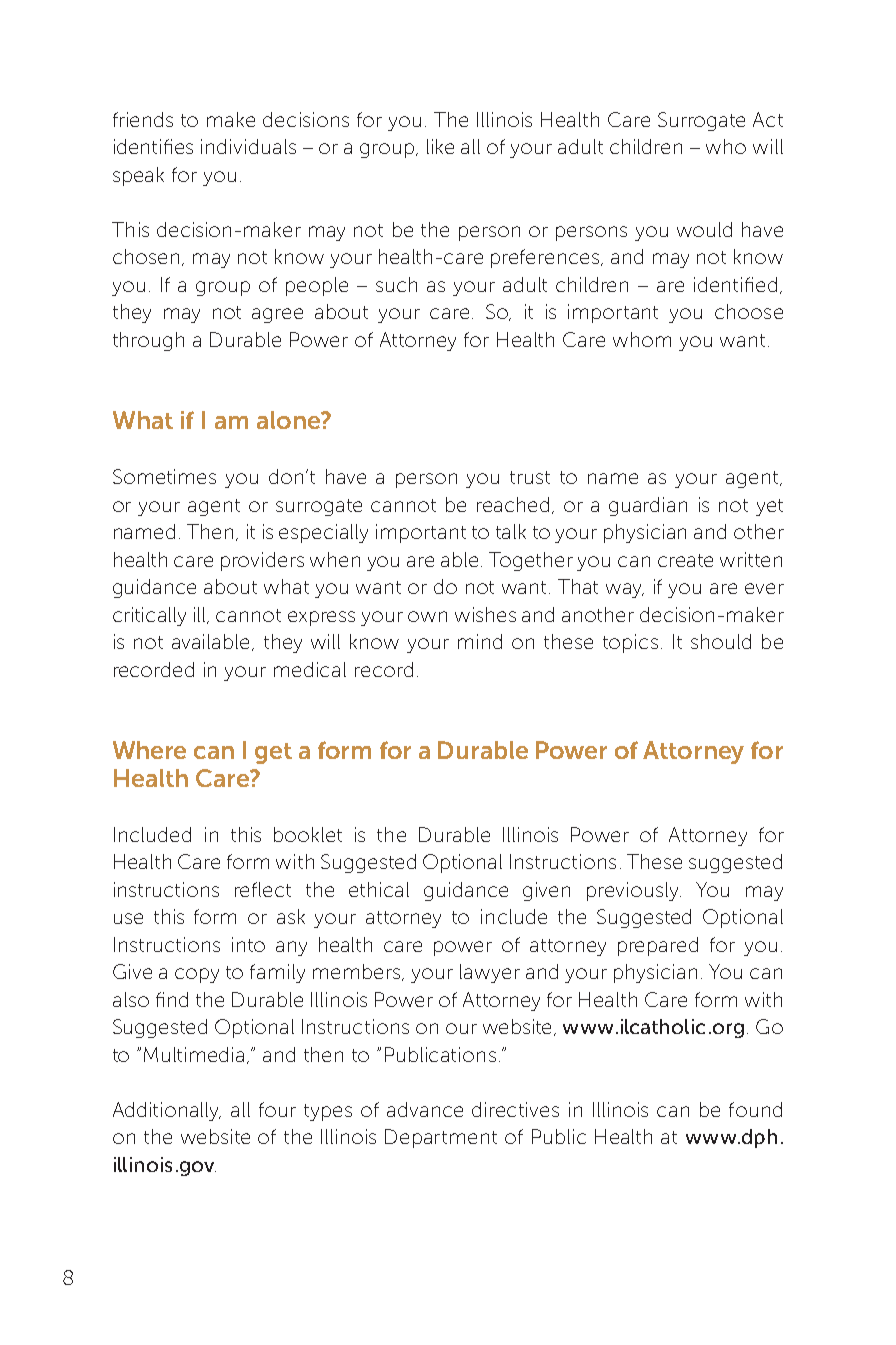 The width and height of the document is (896, 1345). I want to click on Additionally, so click(167, 1111).
